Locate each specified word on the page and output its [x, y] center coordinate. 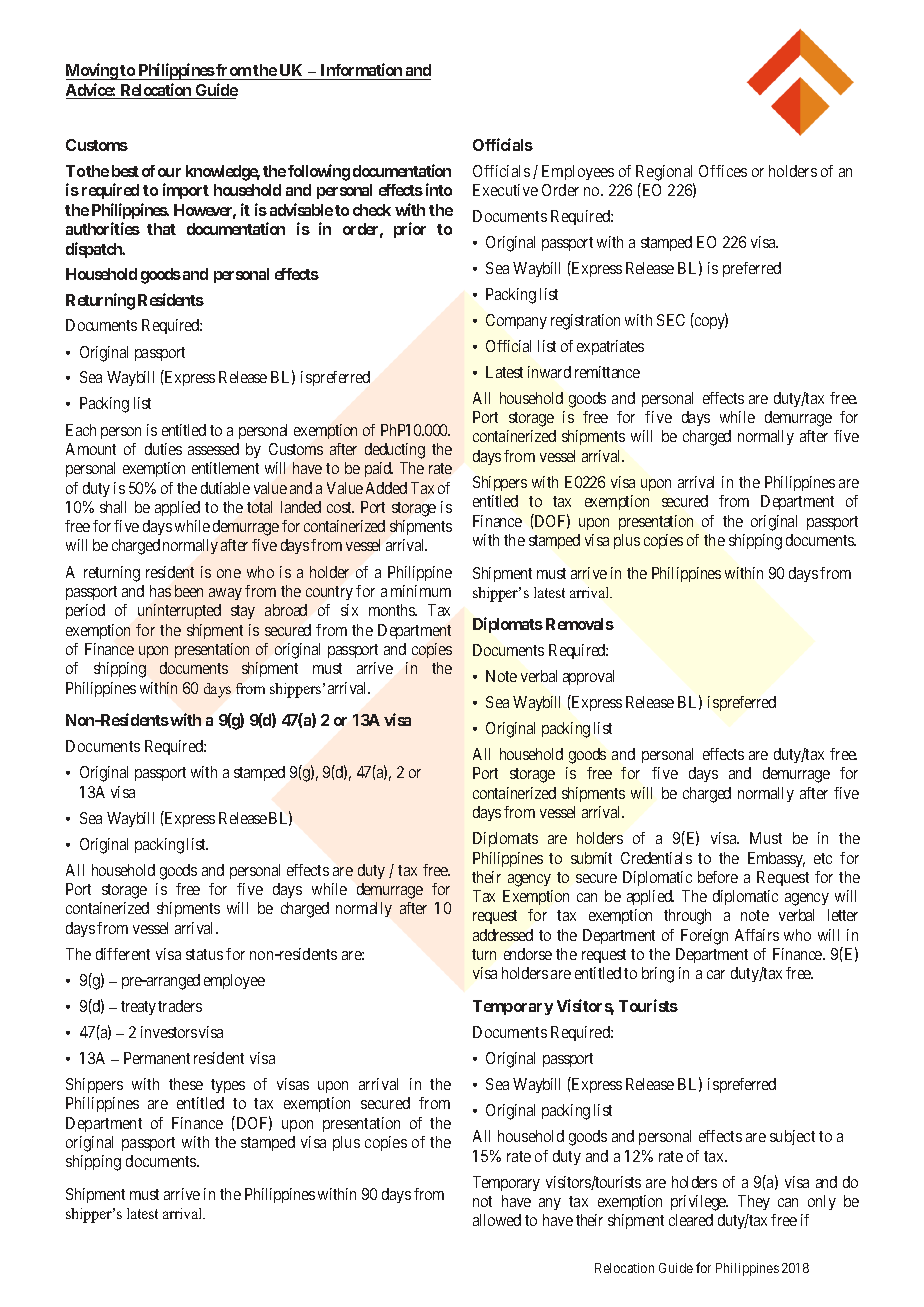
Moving [93, 71]
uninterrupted [179, 611]
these [186, 1084]
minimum [421, 591]
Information [361, 69]
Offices [723, 171]
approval [588, 677]
